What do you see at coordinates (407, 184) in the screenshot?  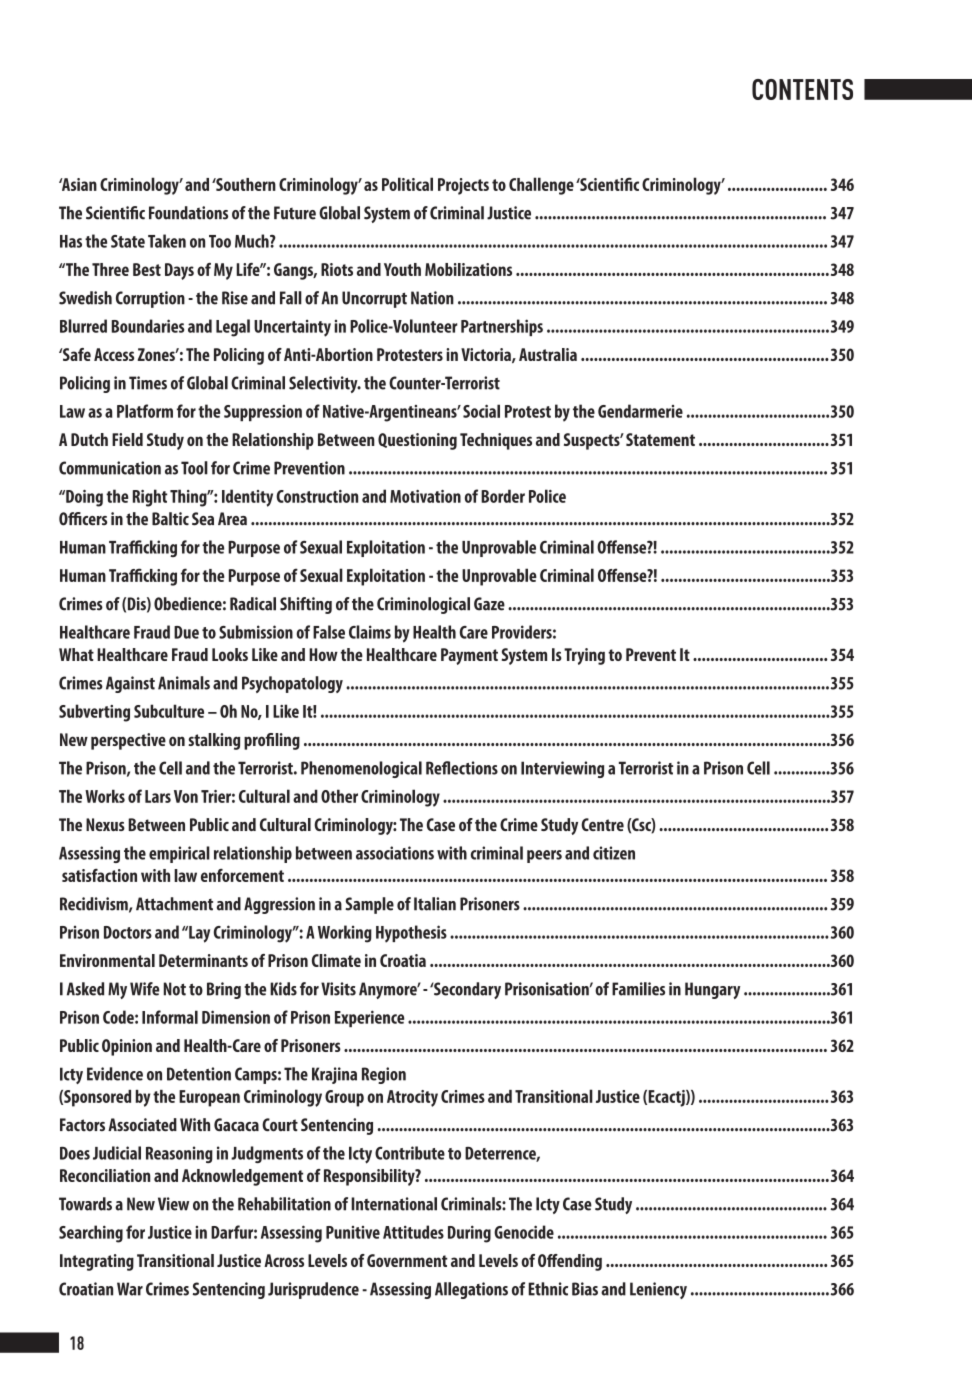 I see `Political` at bounding box center [407, 184].
